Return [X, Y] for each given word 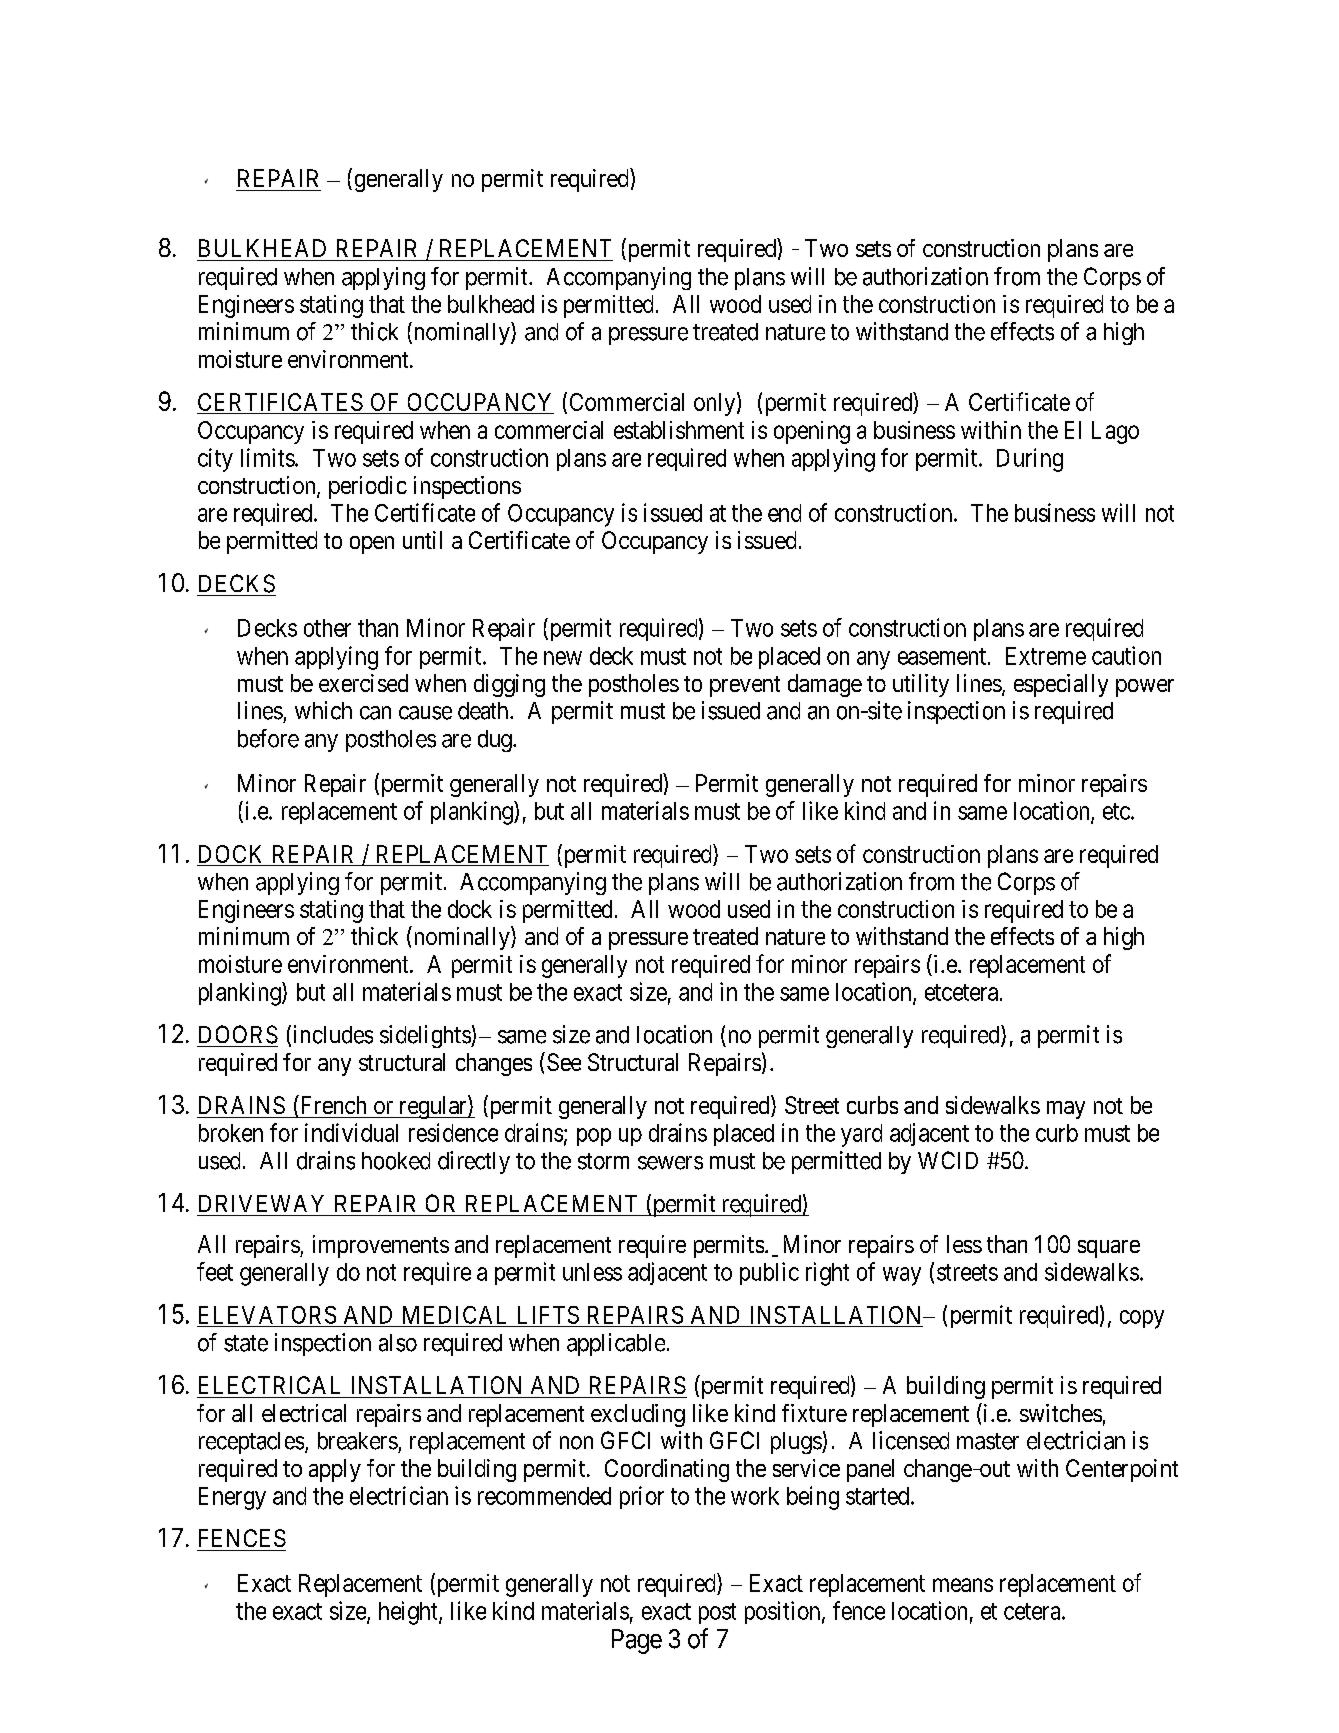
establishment [679, 430]
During [1030, 460]
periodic [368, 487]
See [564, 1062]
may [1066, 1110]
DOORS [238, 1034]
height [409, 1613]
